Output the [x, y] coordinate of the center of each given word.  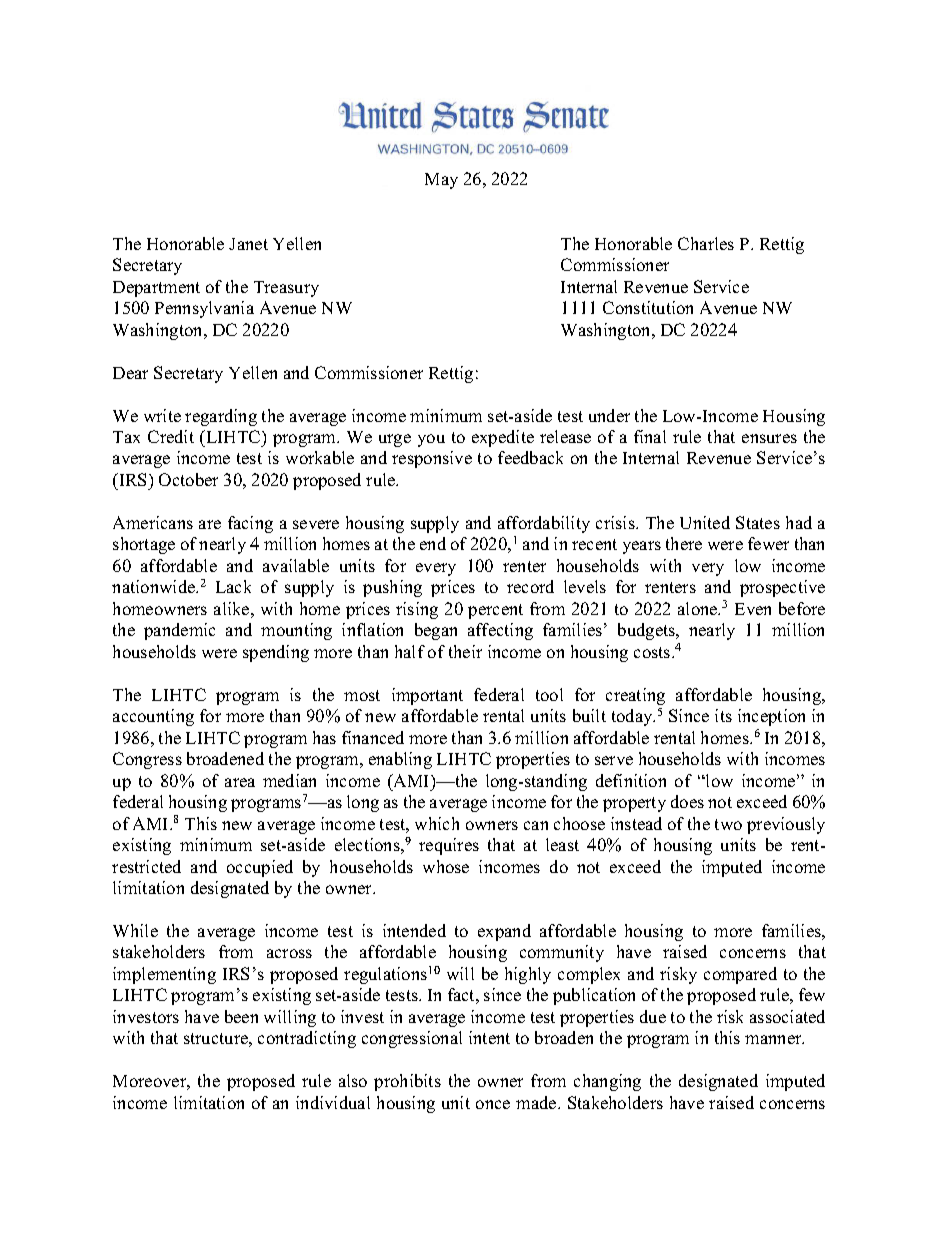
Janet [248, 244]
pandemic [179, 631]
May [441, 181]
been [241, 1016]
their [465, 651]
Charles [706, 243]
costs [653, 652]
